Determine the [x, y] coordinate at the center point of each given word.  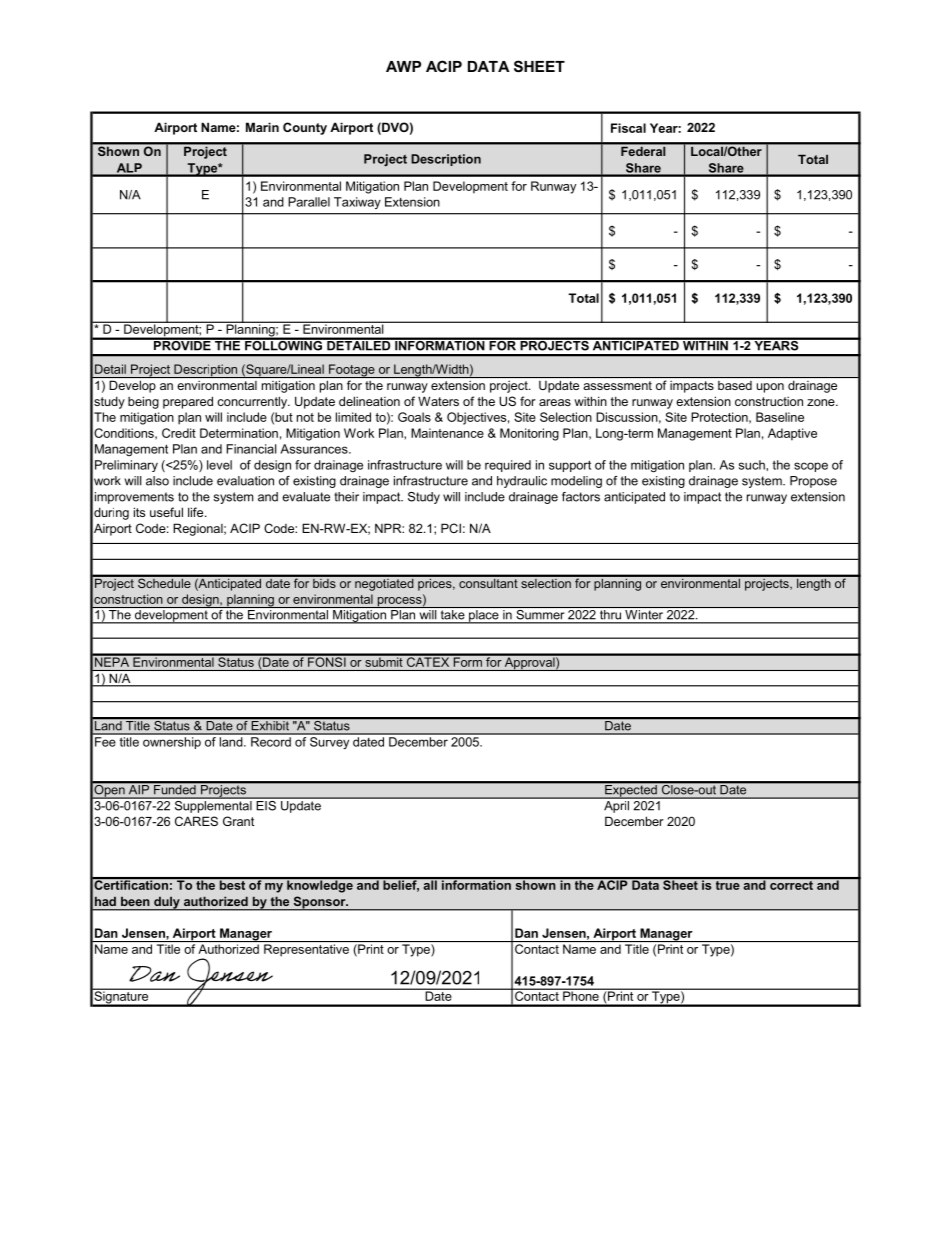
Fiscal [628, 128]
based [735, 385]
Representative [306, 950]
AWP [403, 66]
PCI [451, 528]
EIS [266, 804]
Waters [438, 401]
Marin [262, 127]
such [753, 465]
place [484, 617]
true [727, 884]
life [197, 512]
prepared [188, 402]
